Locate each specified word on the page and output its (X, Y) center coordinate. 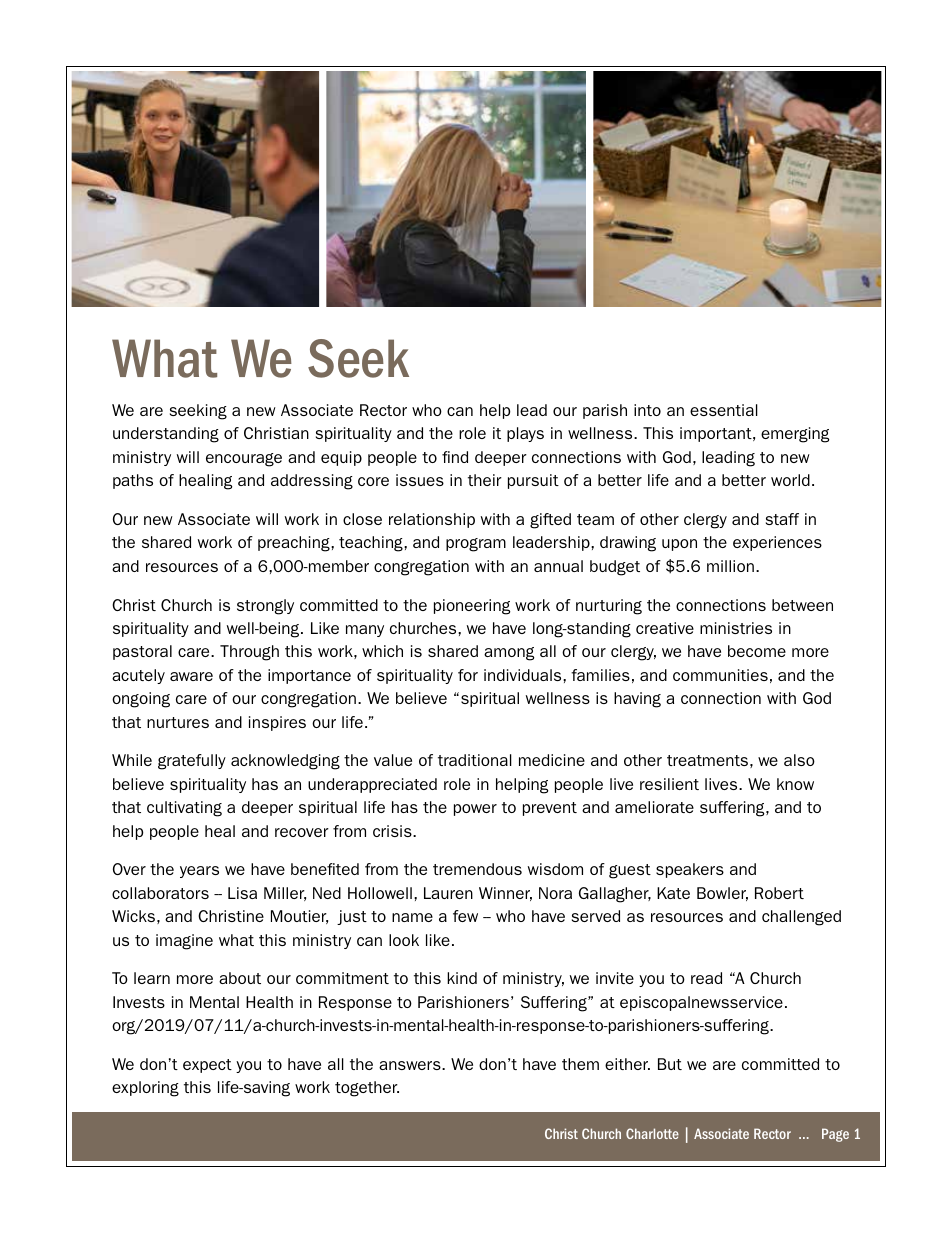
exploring (145, 1089)
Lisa (242, 893)
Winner (505, 894)
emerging (795, 435)
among (509, 654)
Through (249, 653)
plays (525, 434)
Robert (779, 893)
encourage (244, 460)
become (757, 651)
